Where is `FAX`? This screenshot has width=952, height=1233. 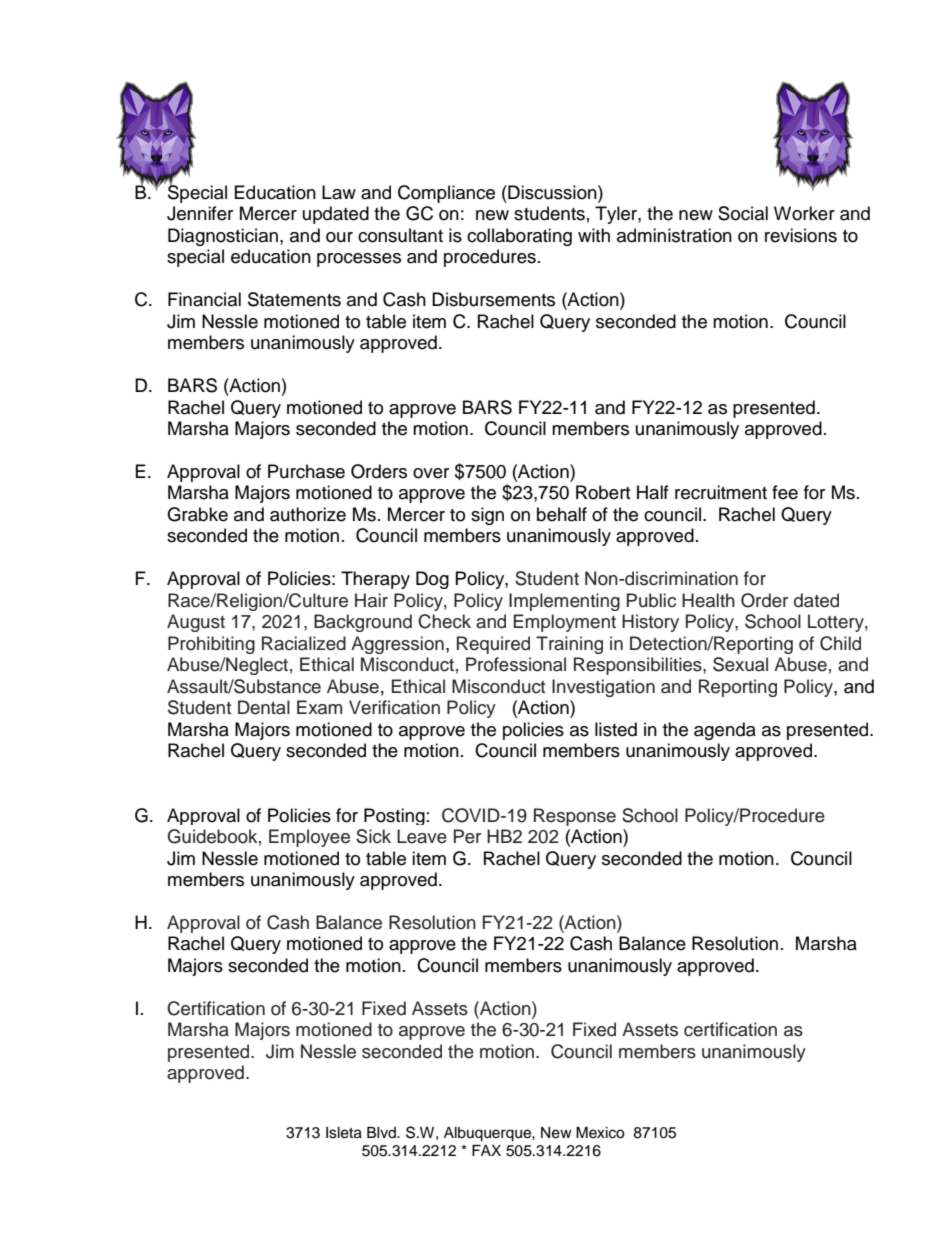 FAX is located at coordinates (486, 1150).
